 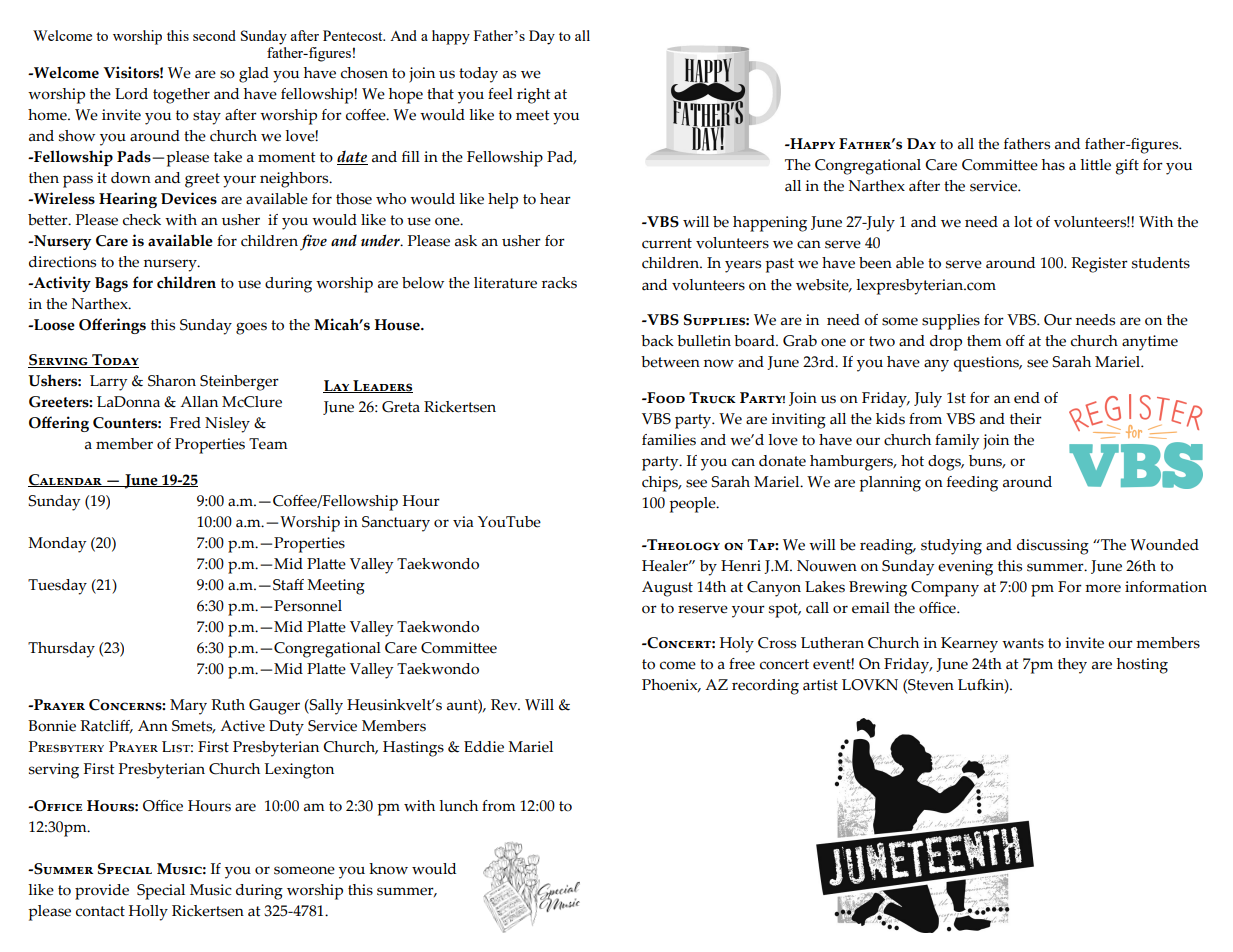 What do you see at coordinates (388, 869) in the document?
I see `know` at bounding box center [388, 869].
